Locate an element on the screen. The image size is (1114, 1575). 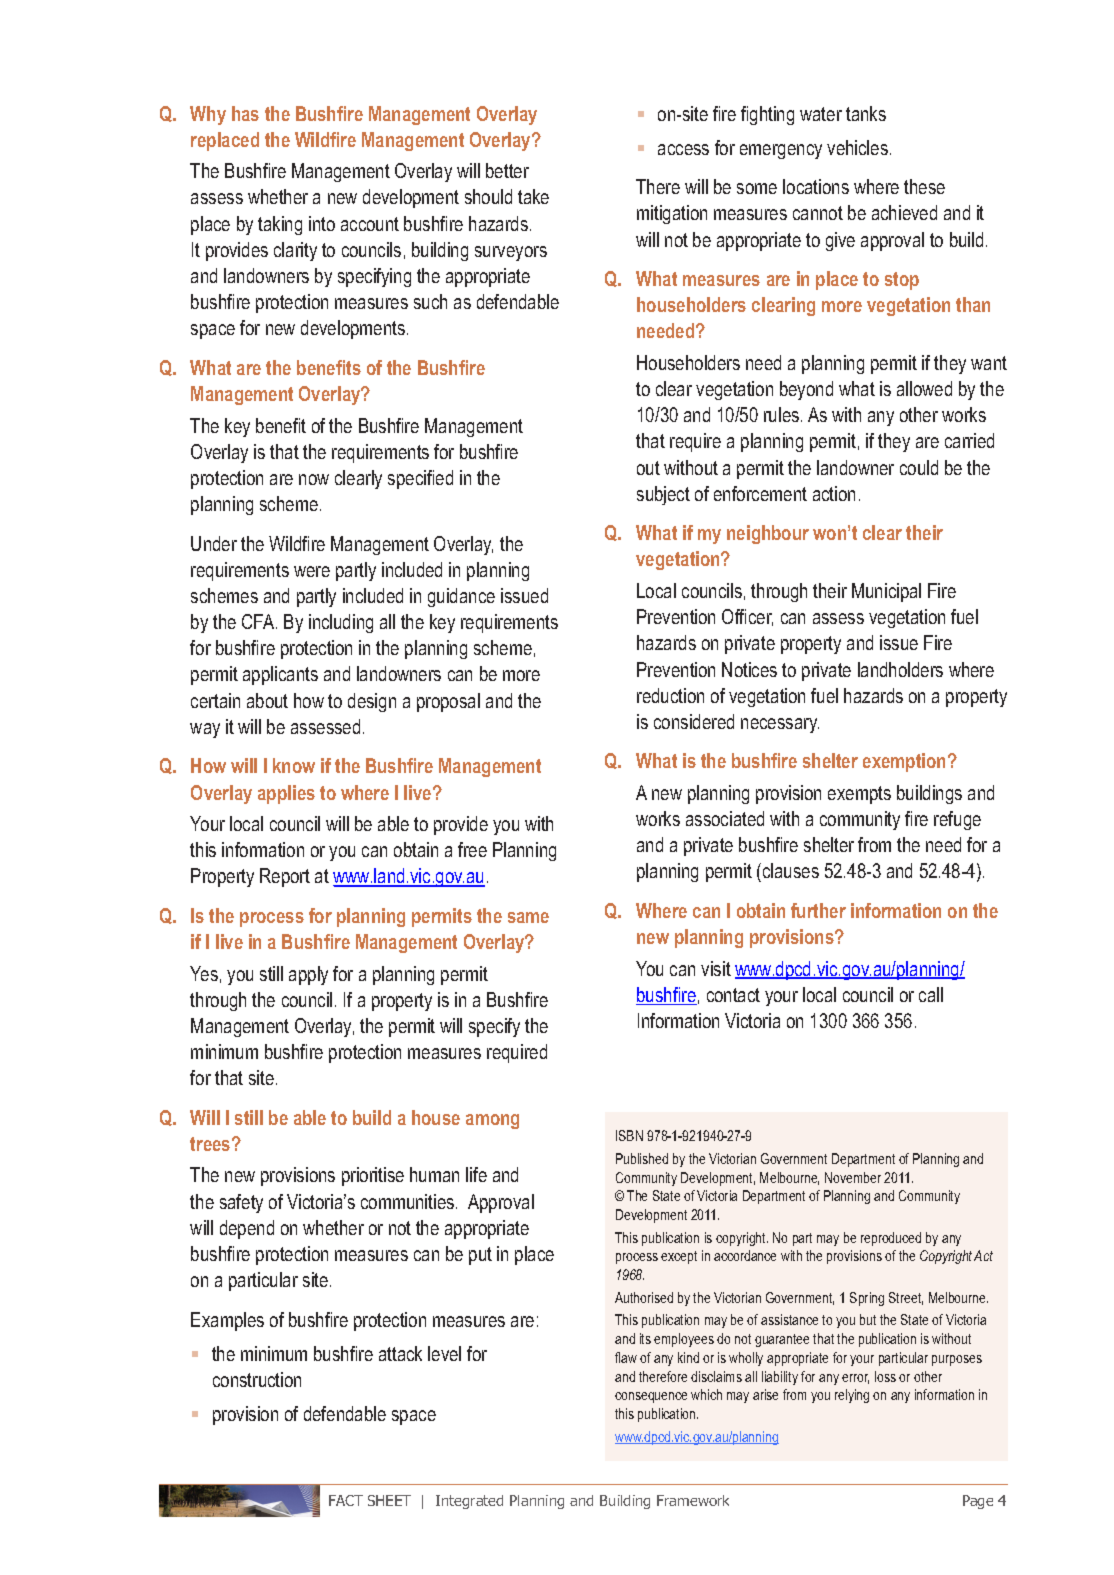
has is located at coordinates (245, 113).
